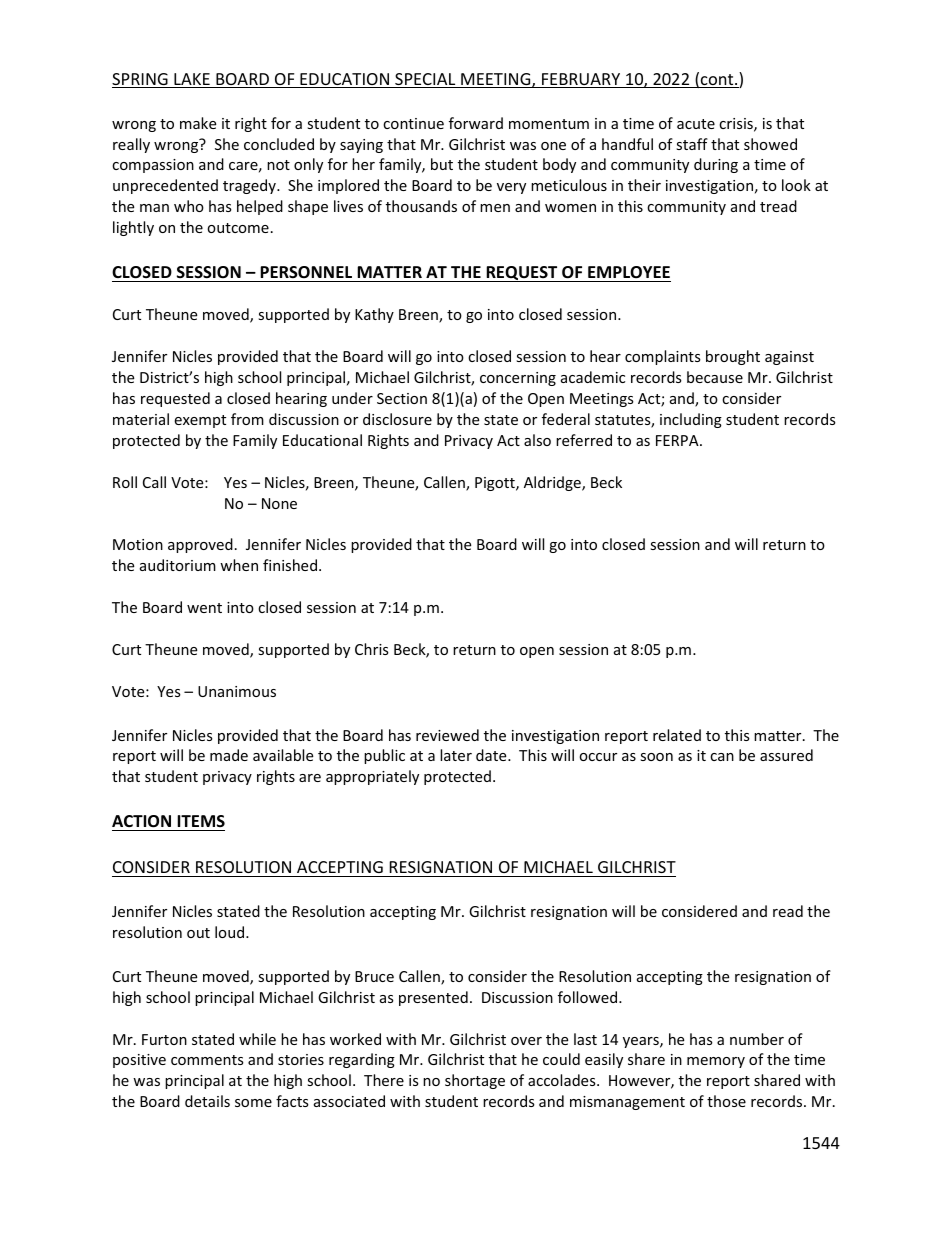 This screenshot has width=952, height=1233. Describe the element at coordinates (722, 757) in the screenshot. I see `can` at that location.
